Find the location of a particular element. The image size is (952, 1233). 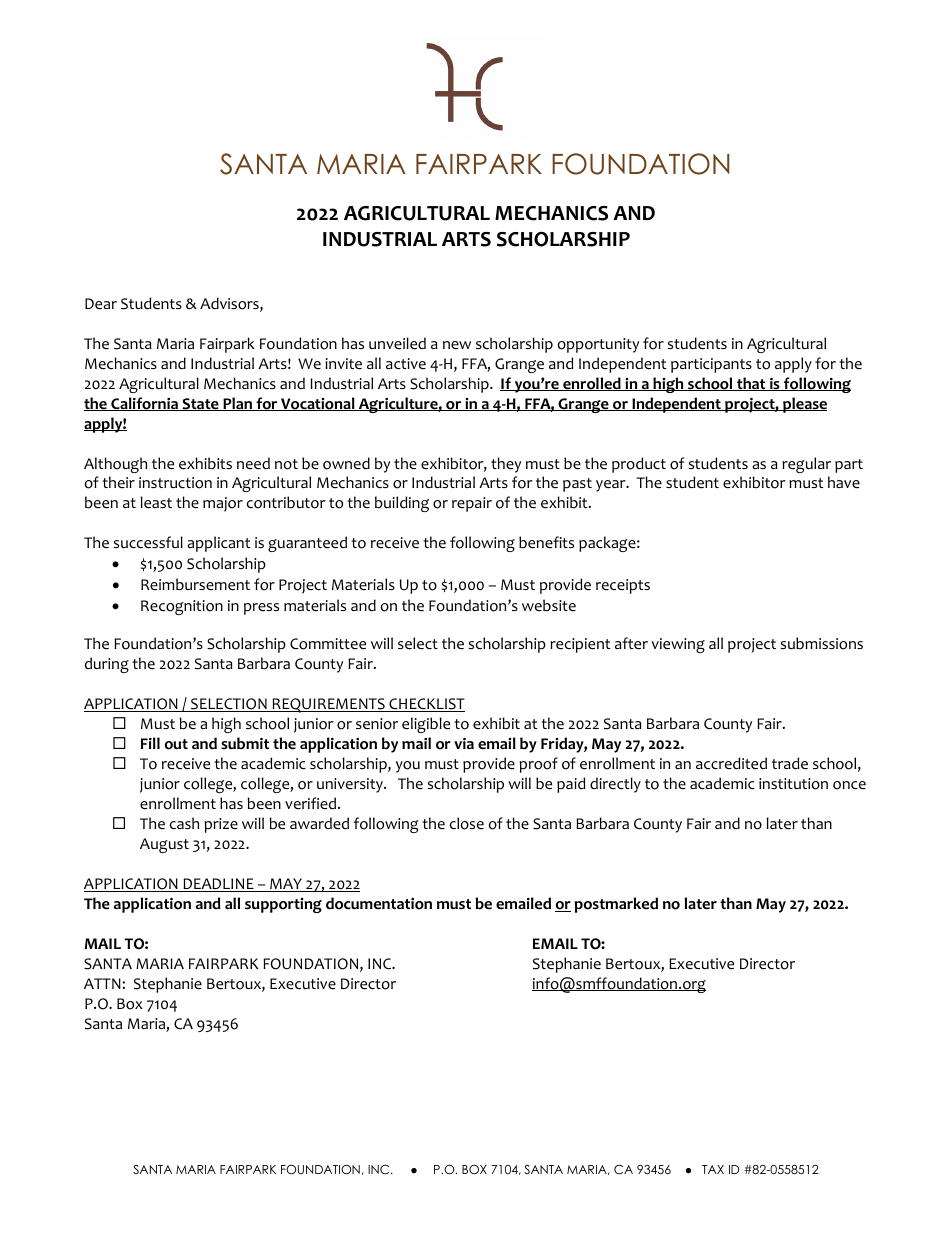

TAX is located at coordinates (713, 1169).
